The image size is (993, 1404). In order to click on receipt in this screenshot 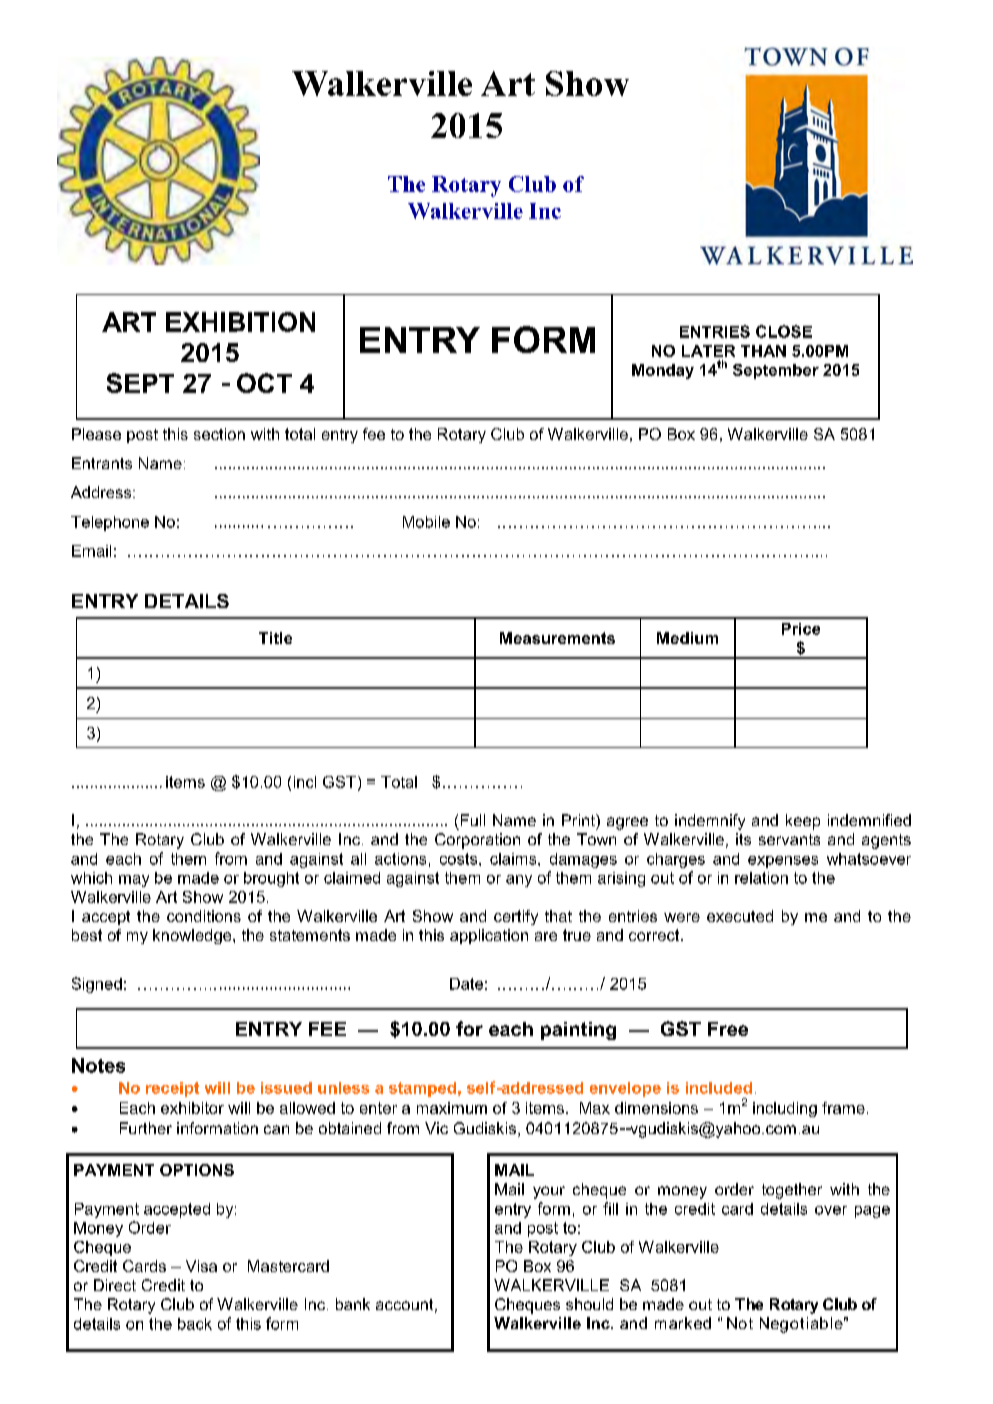, I will do `click(172, 1089)`.
